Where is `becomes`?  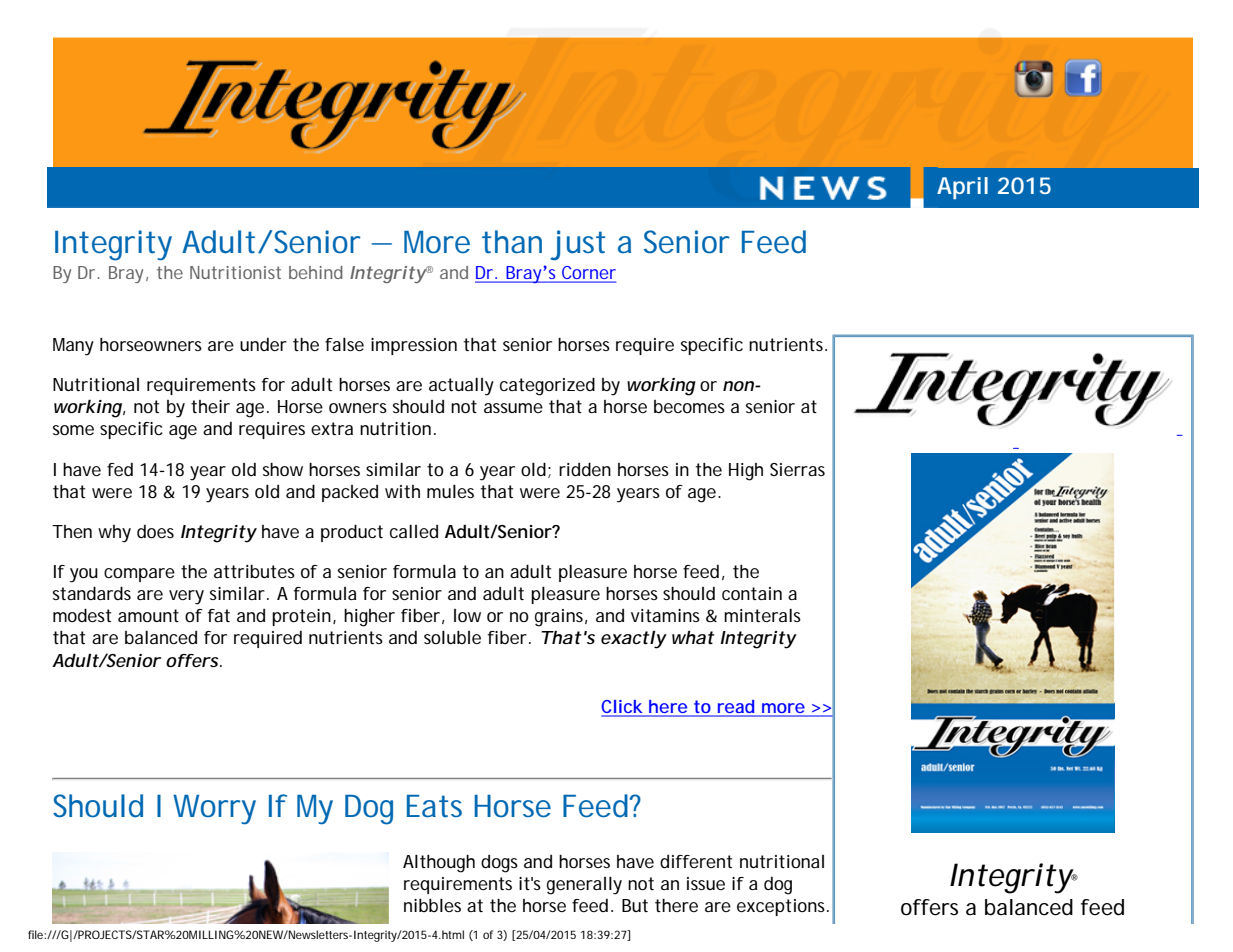
becomes is located at coordinates (689, 406).
